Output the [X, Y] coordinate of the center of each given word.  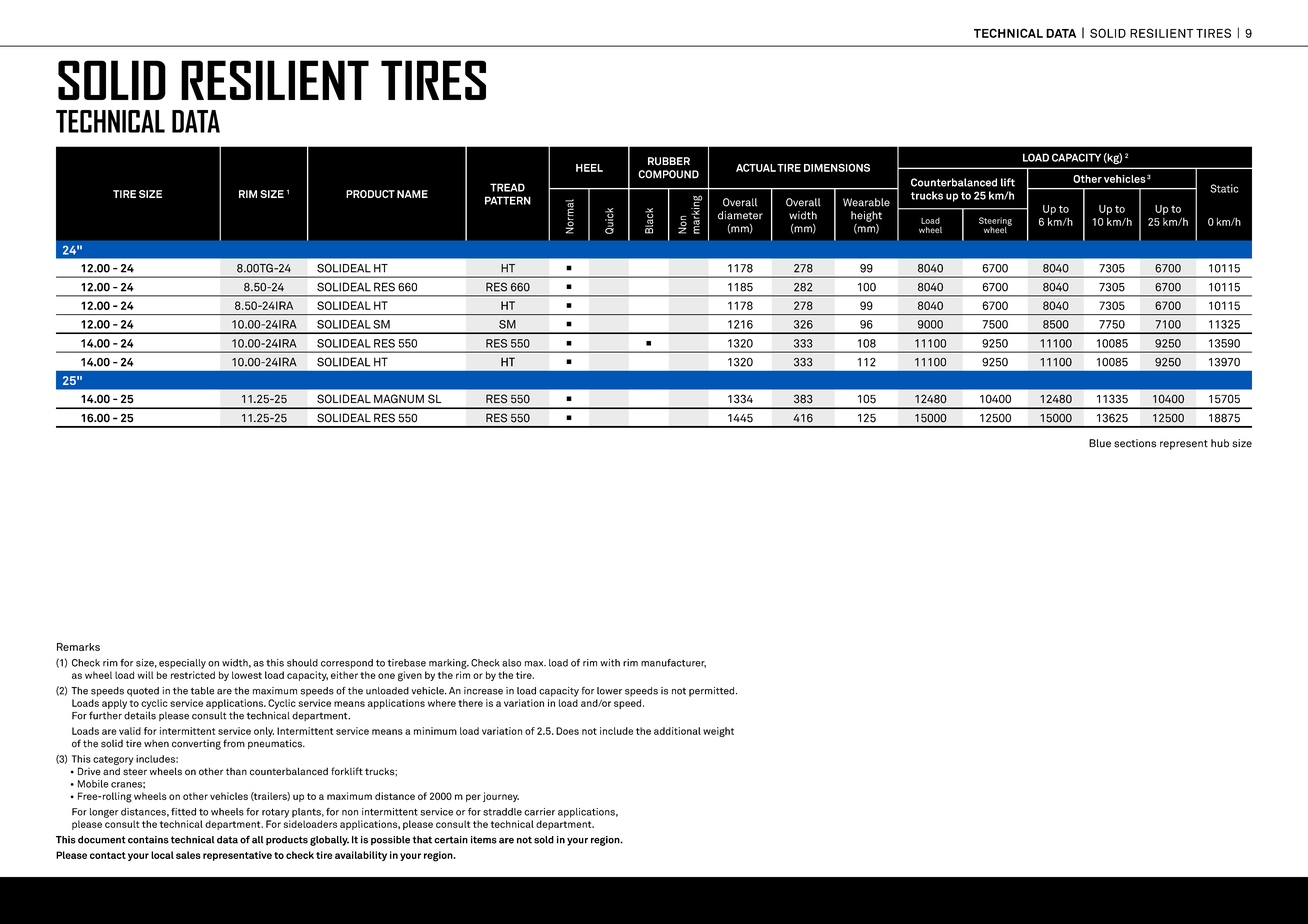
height [866, 216]
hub [1220, 443]
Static [1224, 188]
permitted [713, 692]
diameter [740, 215]
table [202, 691]
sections [1135, 443]
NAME [412, 194]
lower [609, 691]
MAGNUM [399, 399]
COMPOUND [668, 174]
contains [148, 840]
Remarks [78, 647]
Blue [1100, 443]
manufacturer [673, 663]
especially [182, 664]
